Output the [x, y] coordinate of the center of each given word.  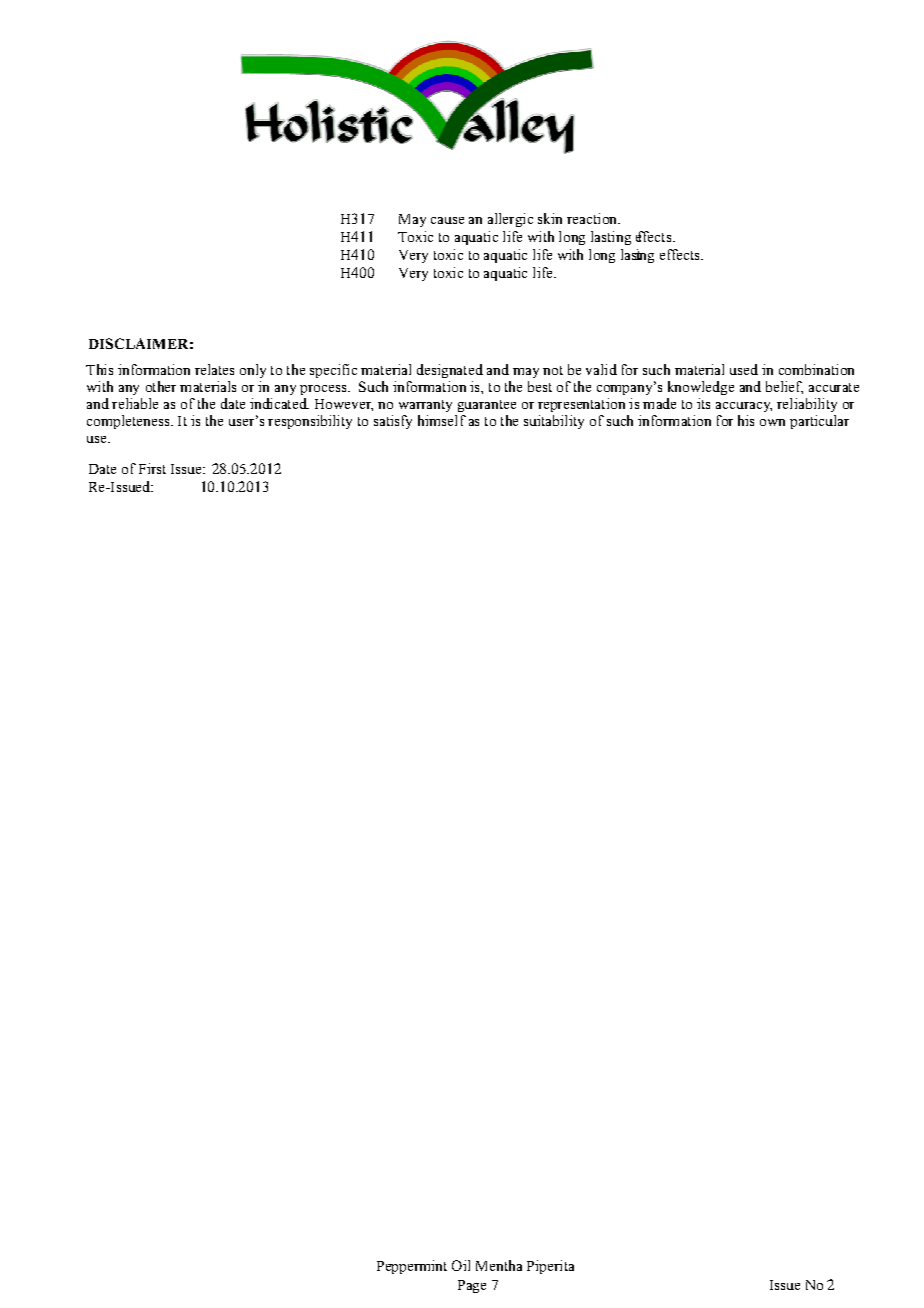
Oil [461, 1265]
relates [214, 369]
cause [447, 220]
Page [472, 1286]
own [772, 422]
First [152, 468]
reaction [593, 218]
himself [442, 420]
